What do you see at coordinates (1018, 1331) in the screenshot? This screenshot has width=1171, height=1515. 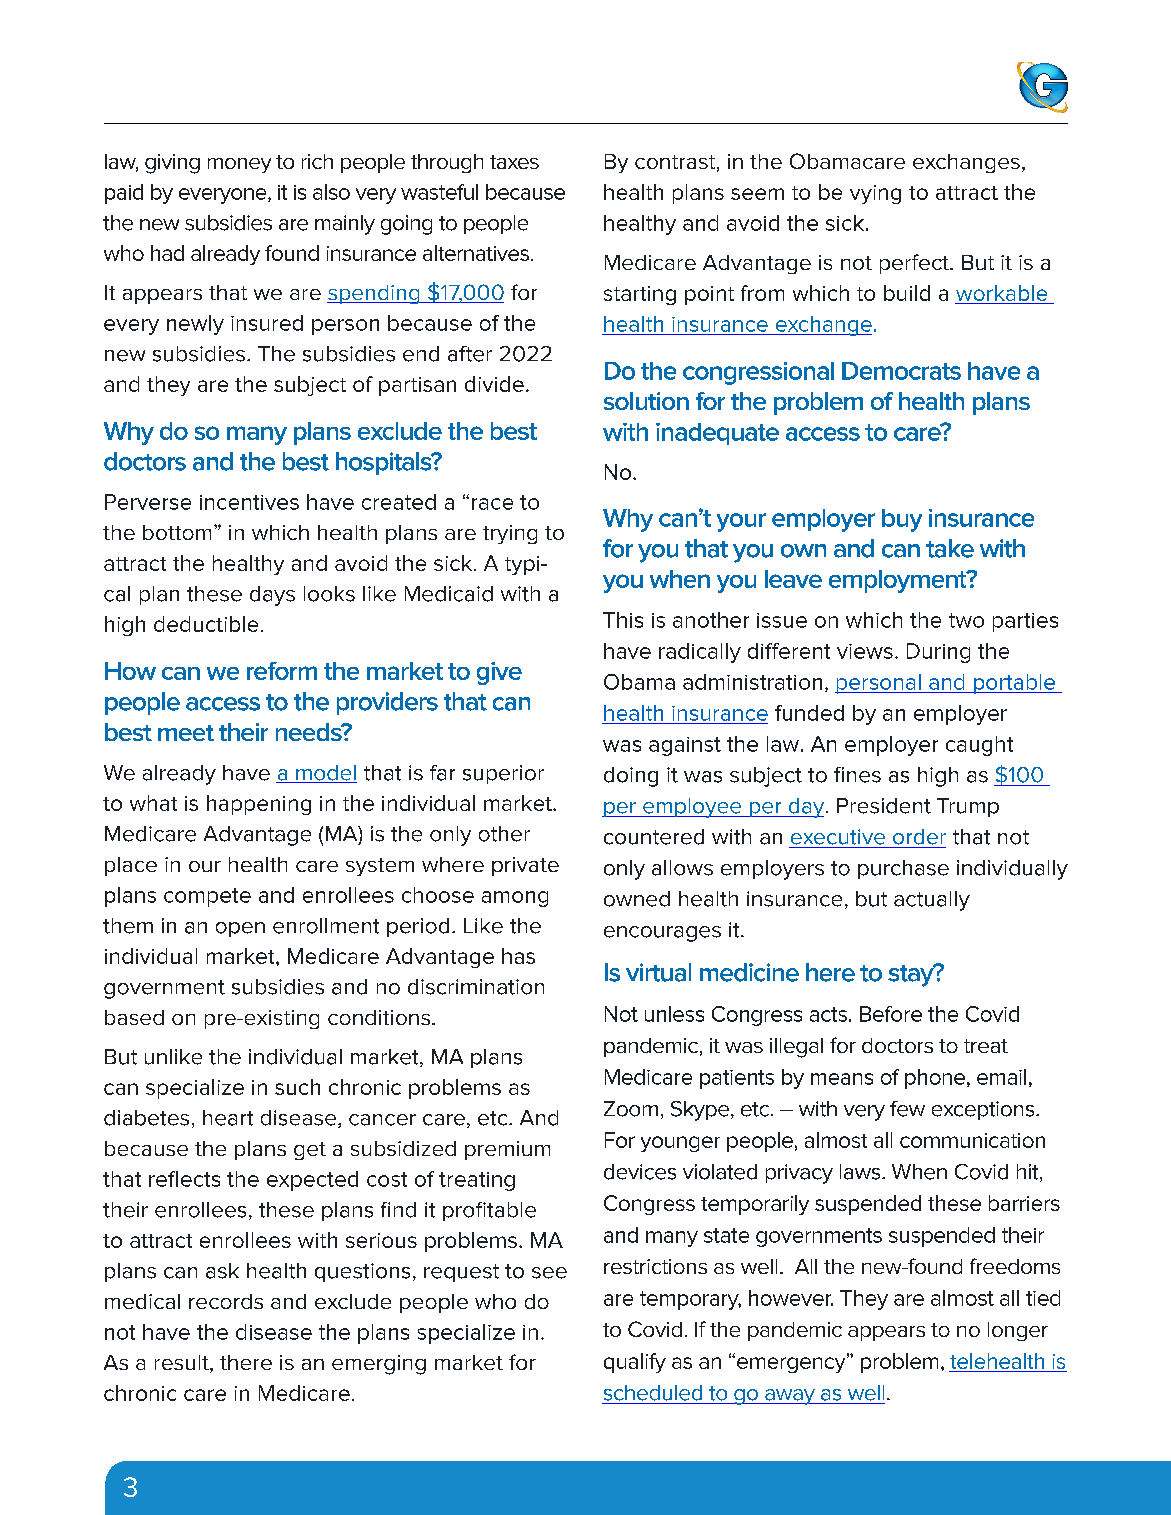 I see `longer` at bounding box center [1018, 1331].
